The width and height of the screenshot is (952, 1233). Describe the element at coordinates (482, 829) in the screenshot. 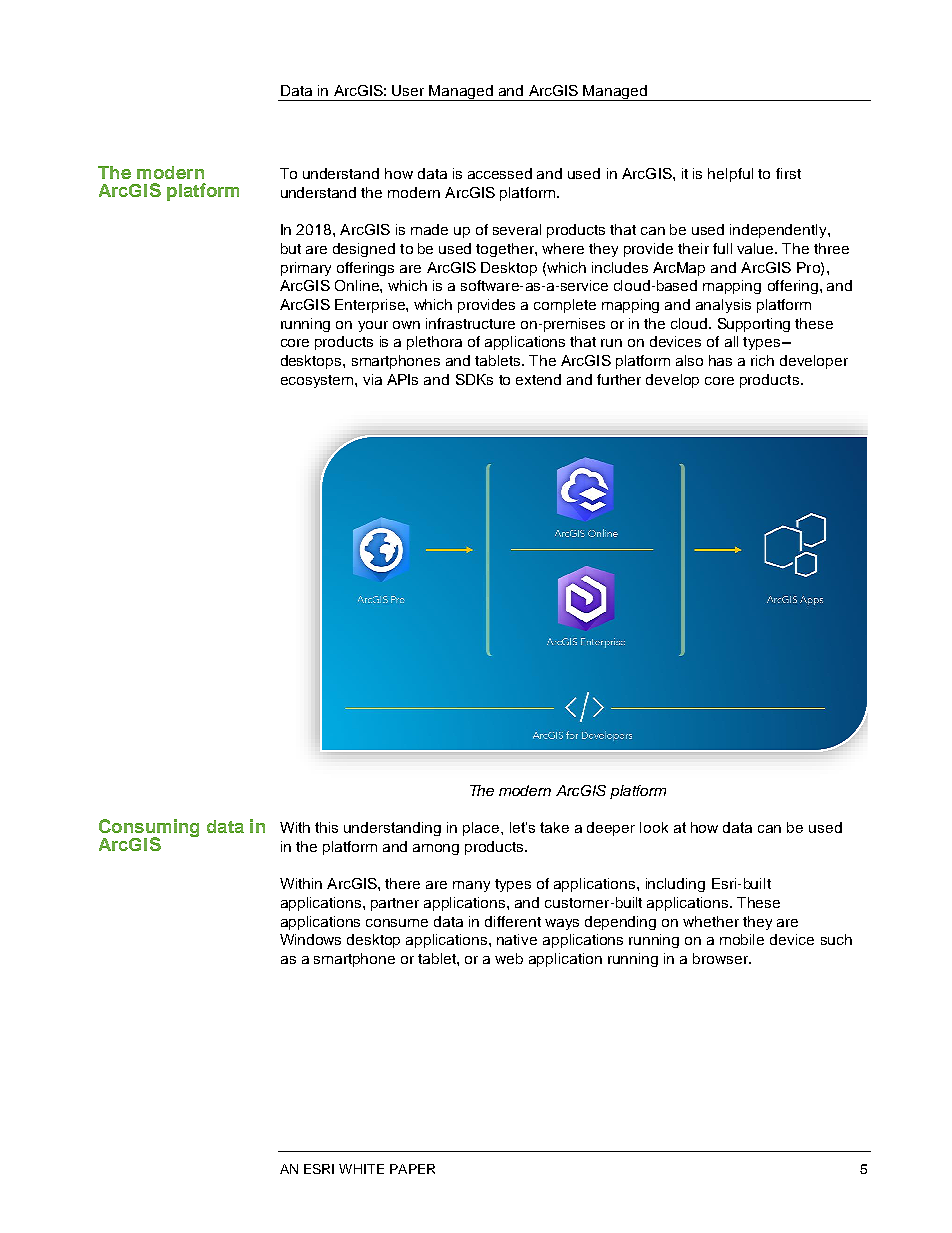

I see `place` at that location.
